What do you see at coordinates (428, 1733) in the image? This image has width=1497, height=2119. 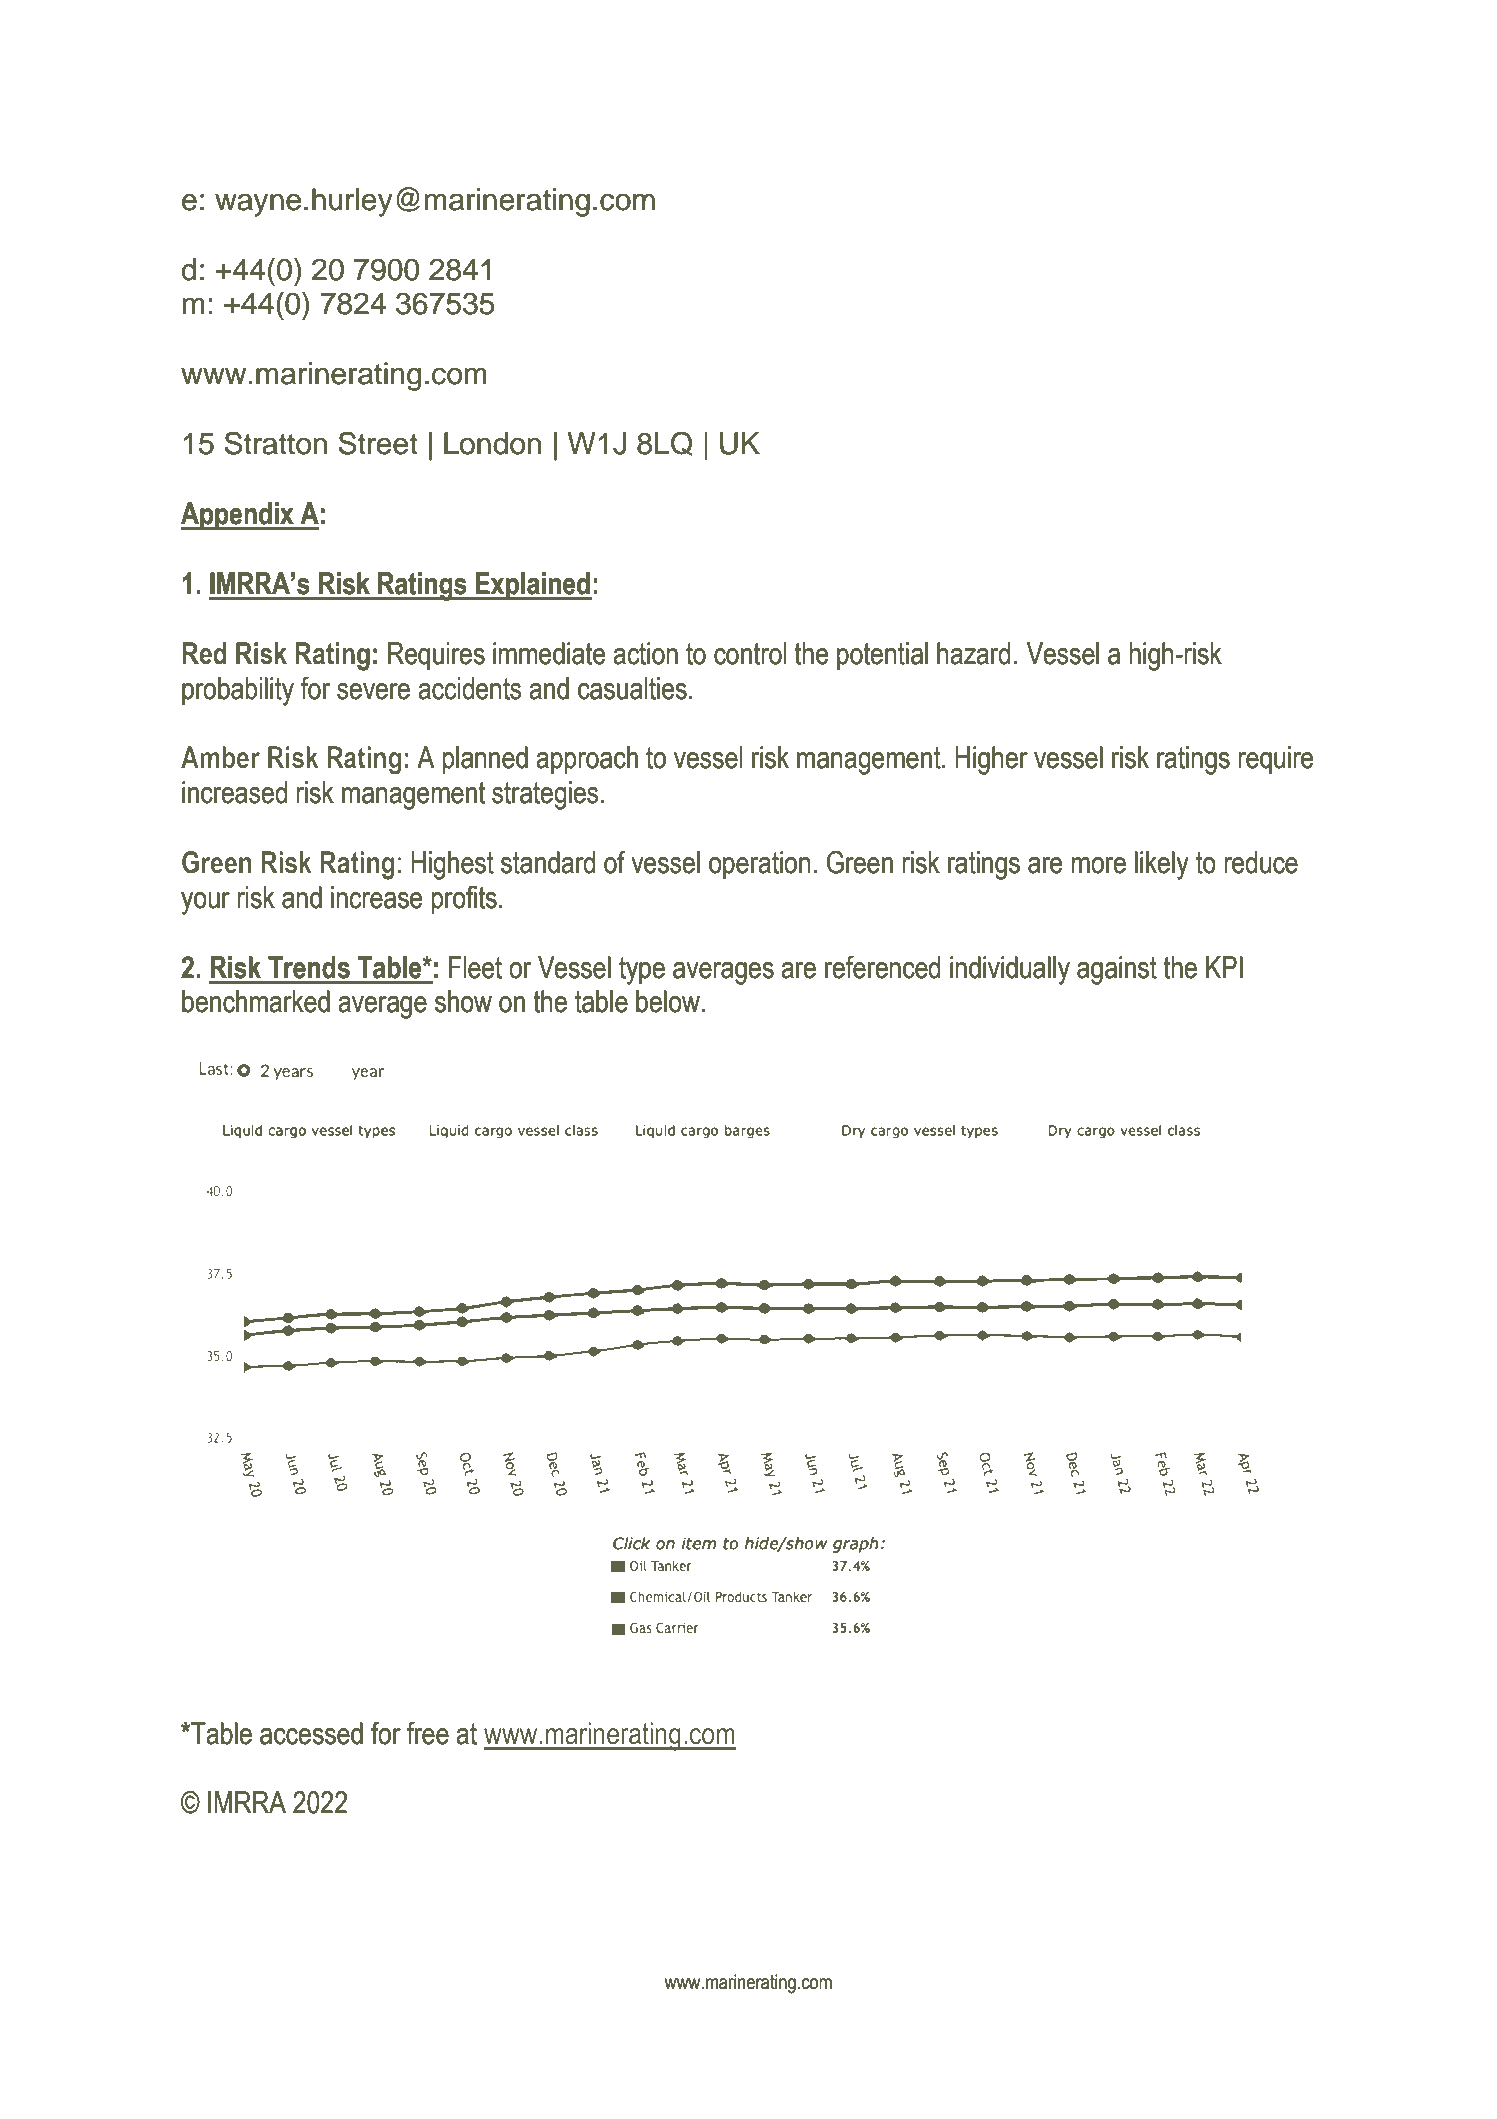 I see `free` at bounding box center [428, 1733].
